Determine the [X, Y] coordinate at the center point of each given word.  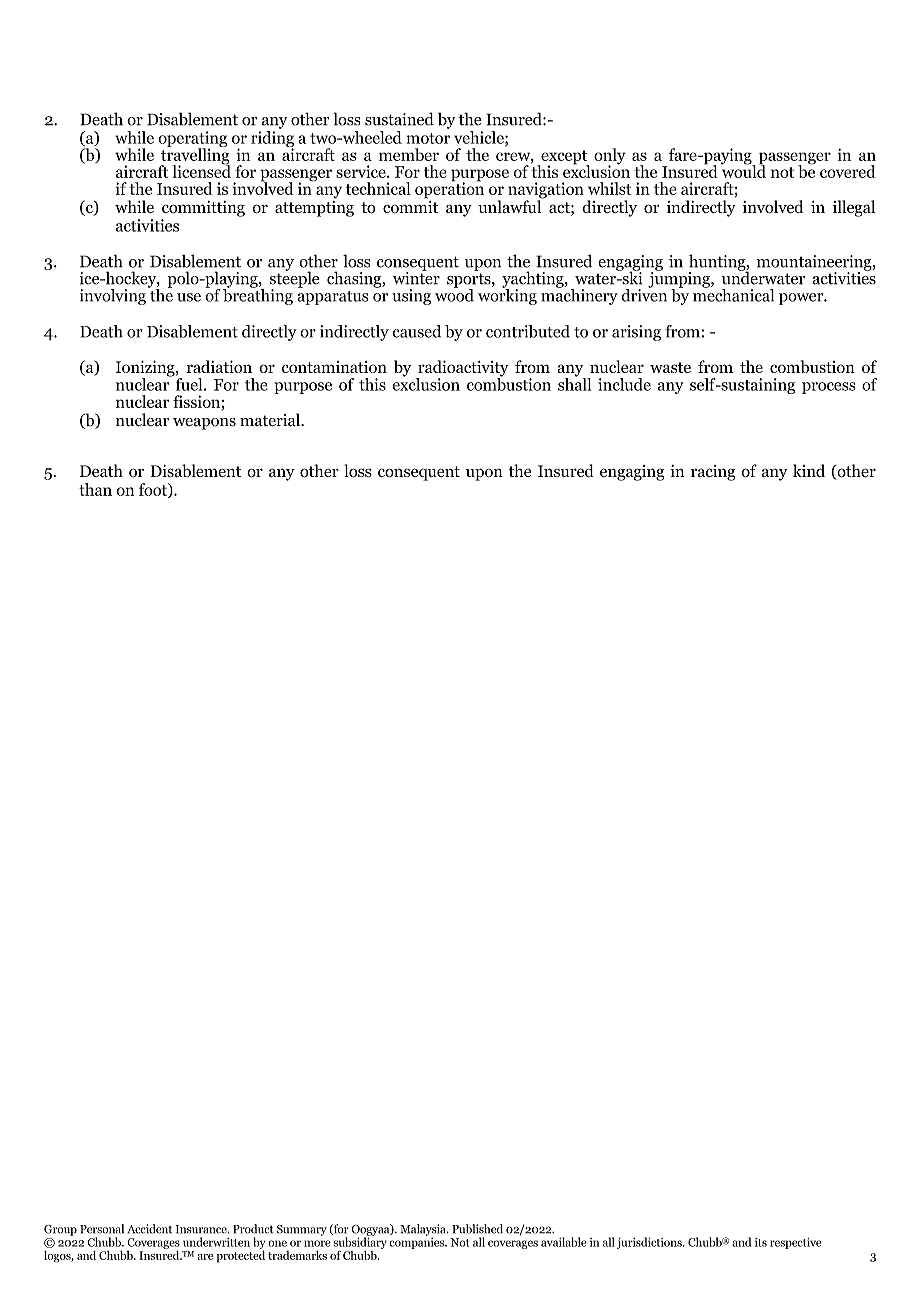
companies [417, 1242]
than [95, 489]
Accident [149, 1229]
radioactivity [462, 369]
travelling [195, 156]
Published [477, 1229]
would [743, 170]
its [761, 1242]
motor [428, 138]
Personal [102, 1229]
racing [713, 473]
